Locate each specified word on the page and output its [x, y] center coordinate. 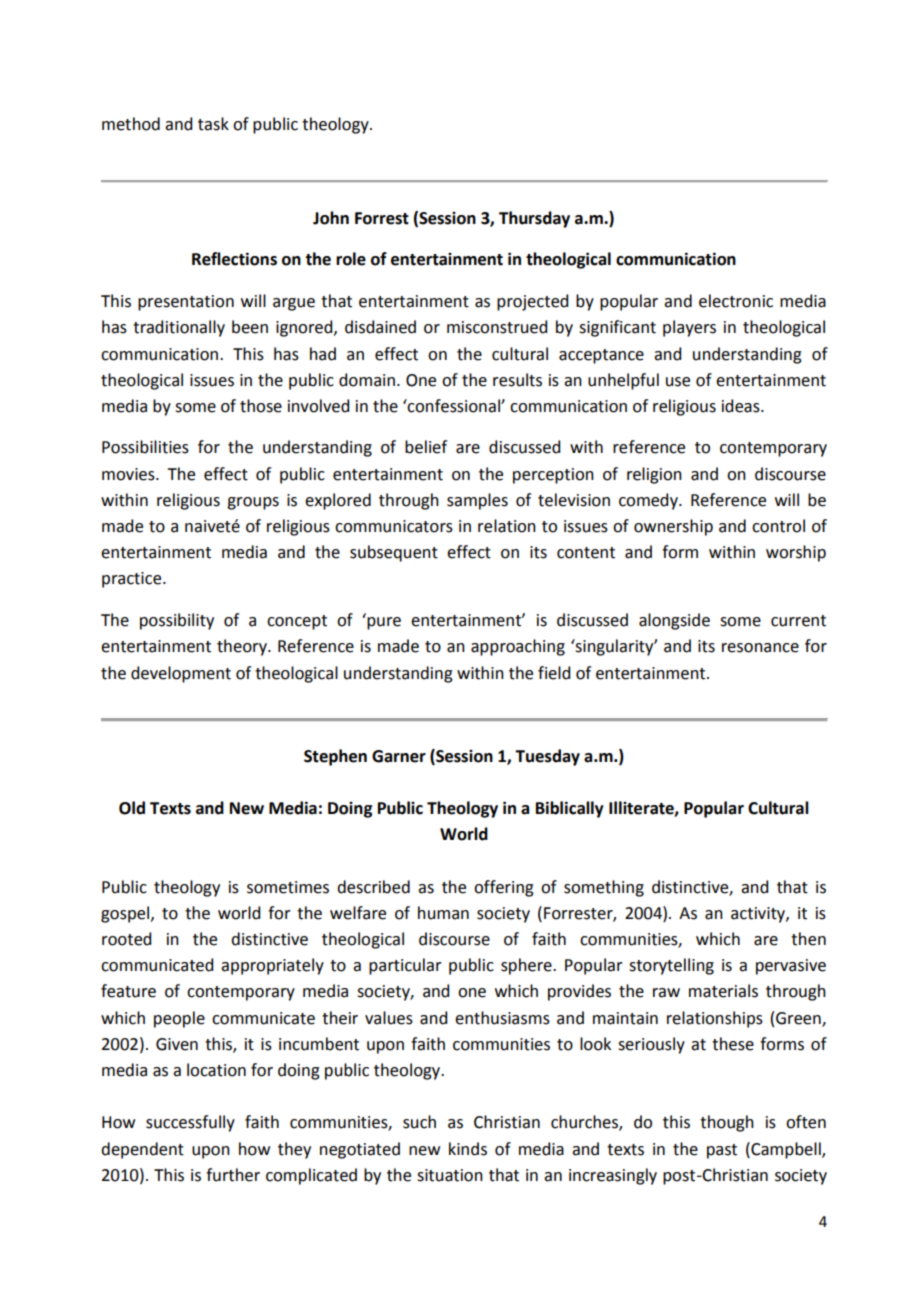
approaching [518, 647]
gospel [126, 914]
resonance [760, 648]
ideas [742, 406]
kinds [468, 1149]
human [443, 913]
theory [243, 647]
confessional [454, 406]
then [808, 939]
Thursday [534, 219]
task [213, 124]
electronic [736, 301]
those [261, 406]
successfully [190, 1123]
